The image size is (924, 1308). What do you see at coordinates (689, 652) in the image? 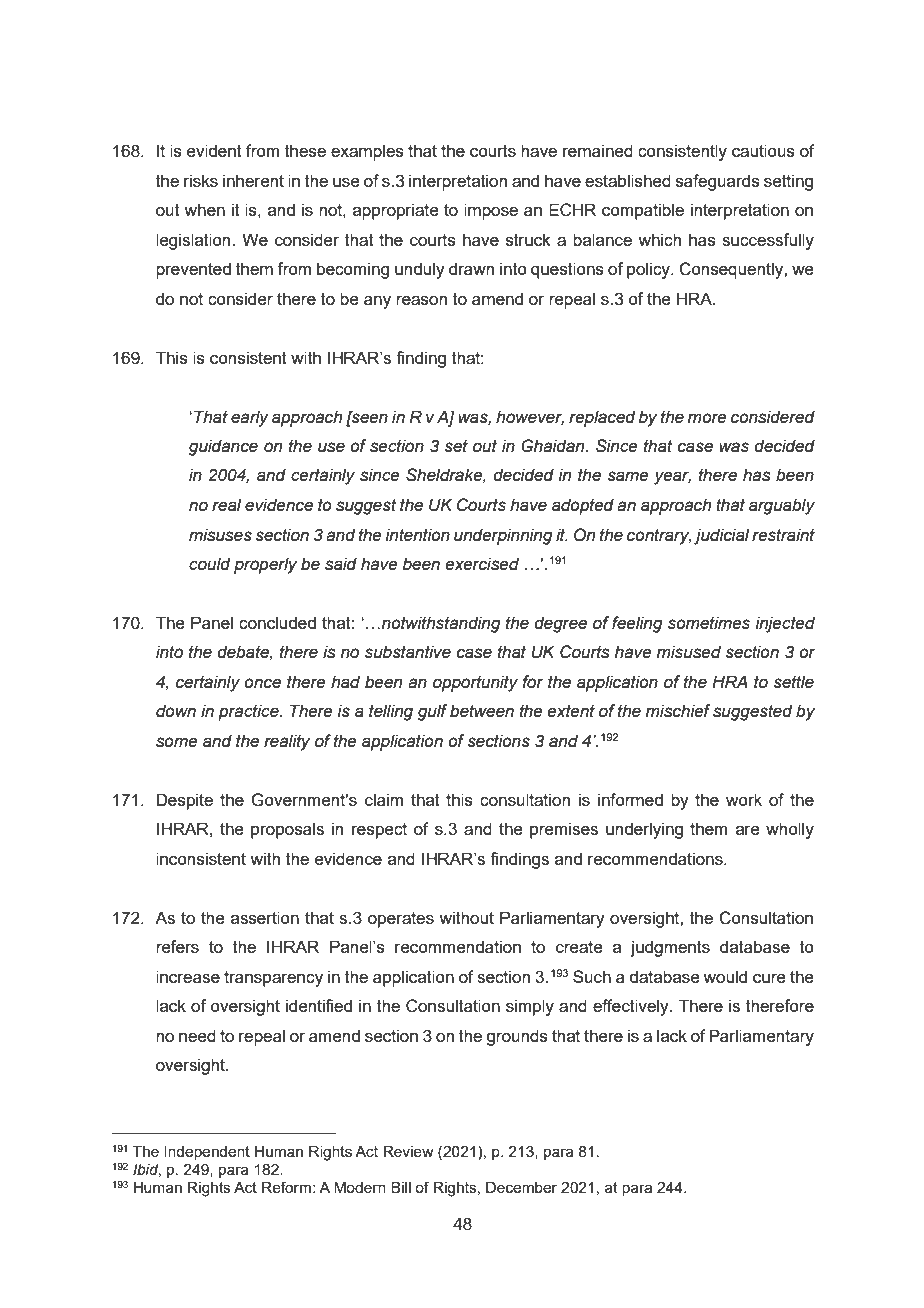
I see `misused` at bounding box center [689, 652].
